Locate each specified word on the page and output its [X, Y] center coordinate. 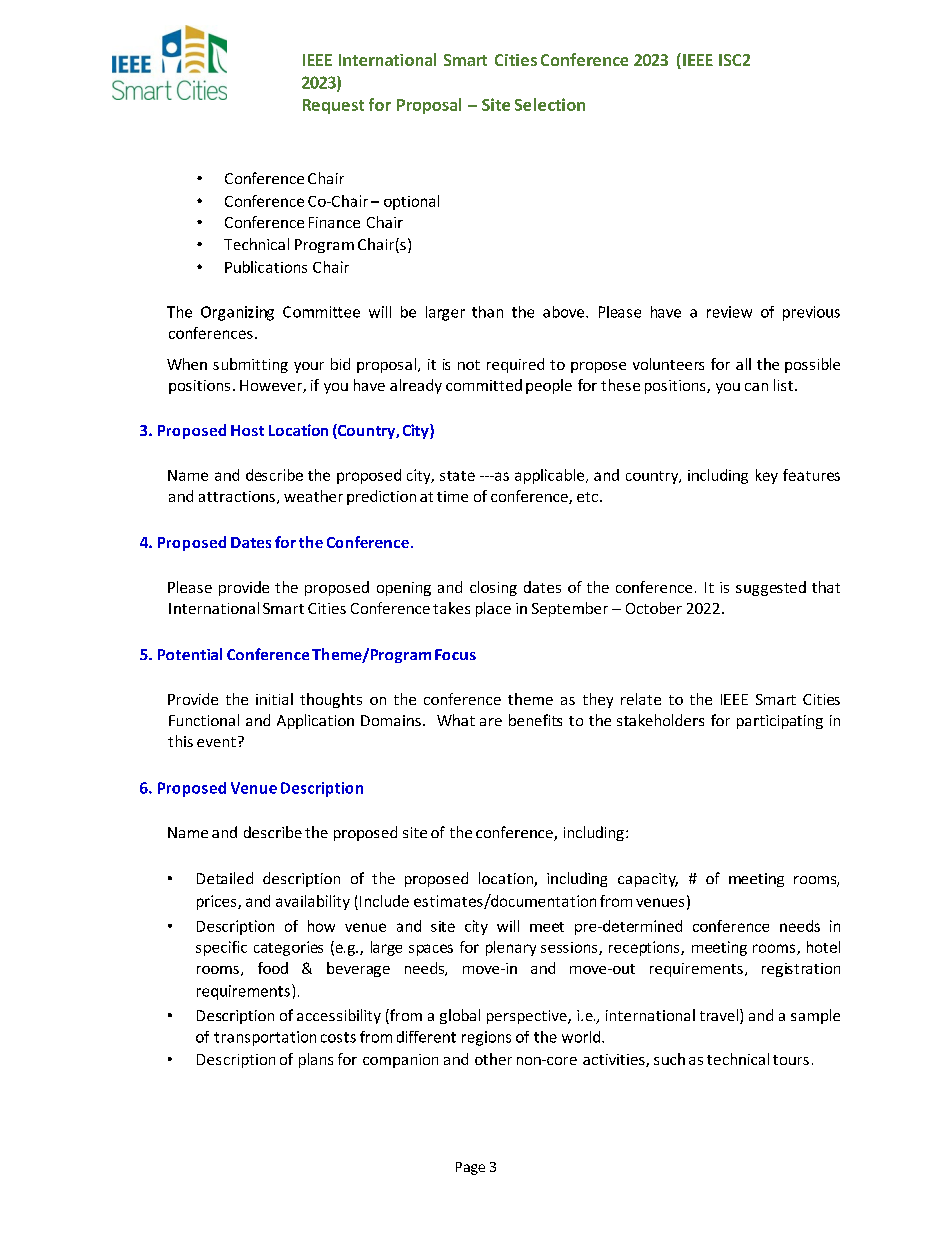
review [729, 312]
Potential [190, 654]
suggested [771, 588]
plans [316, 1060]
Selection [550, 104]
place [493, 609]
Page [470, 1168]
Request [333, 106]
